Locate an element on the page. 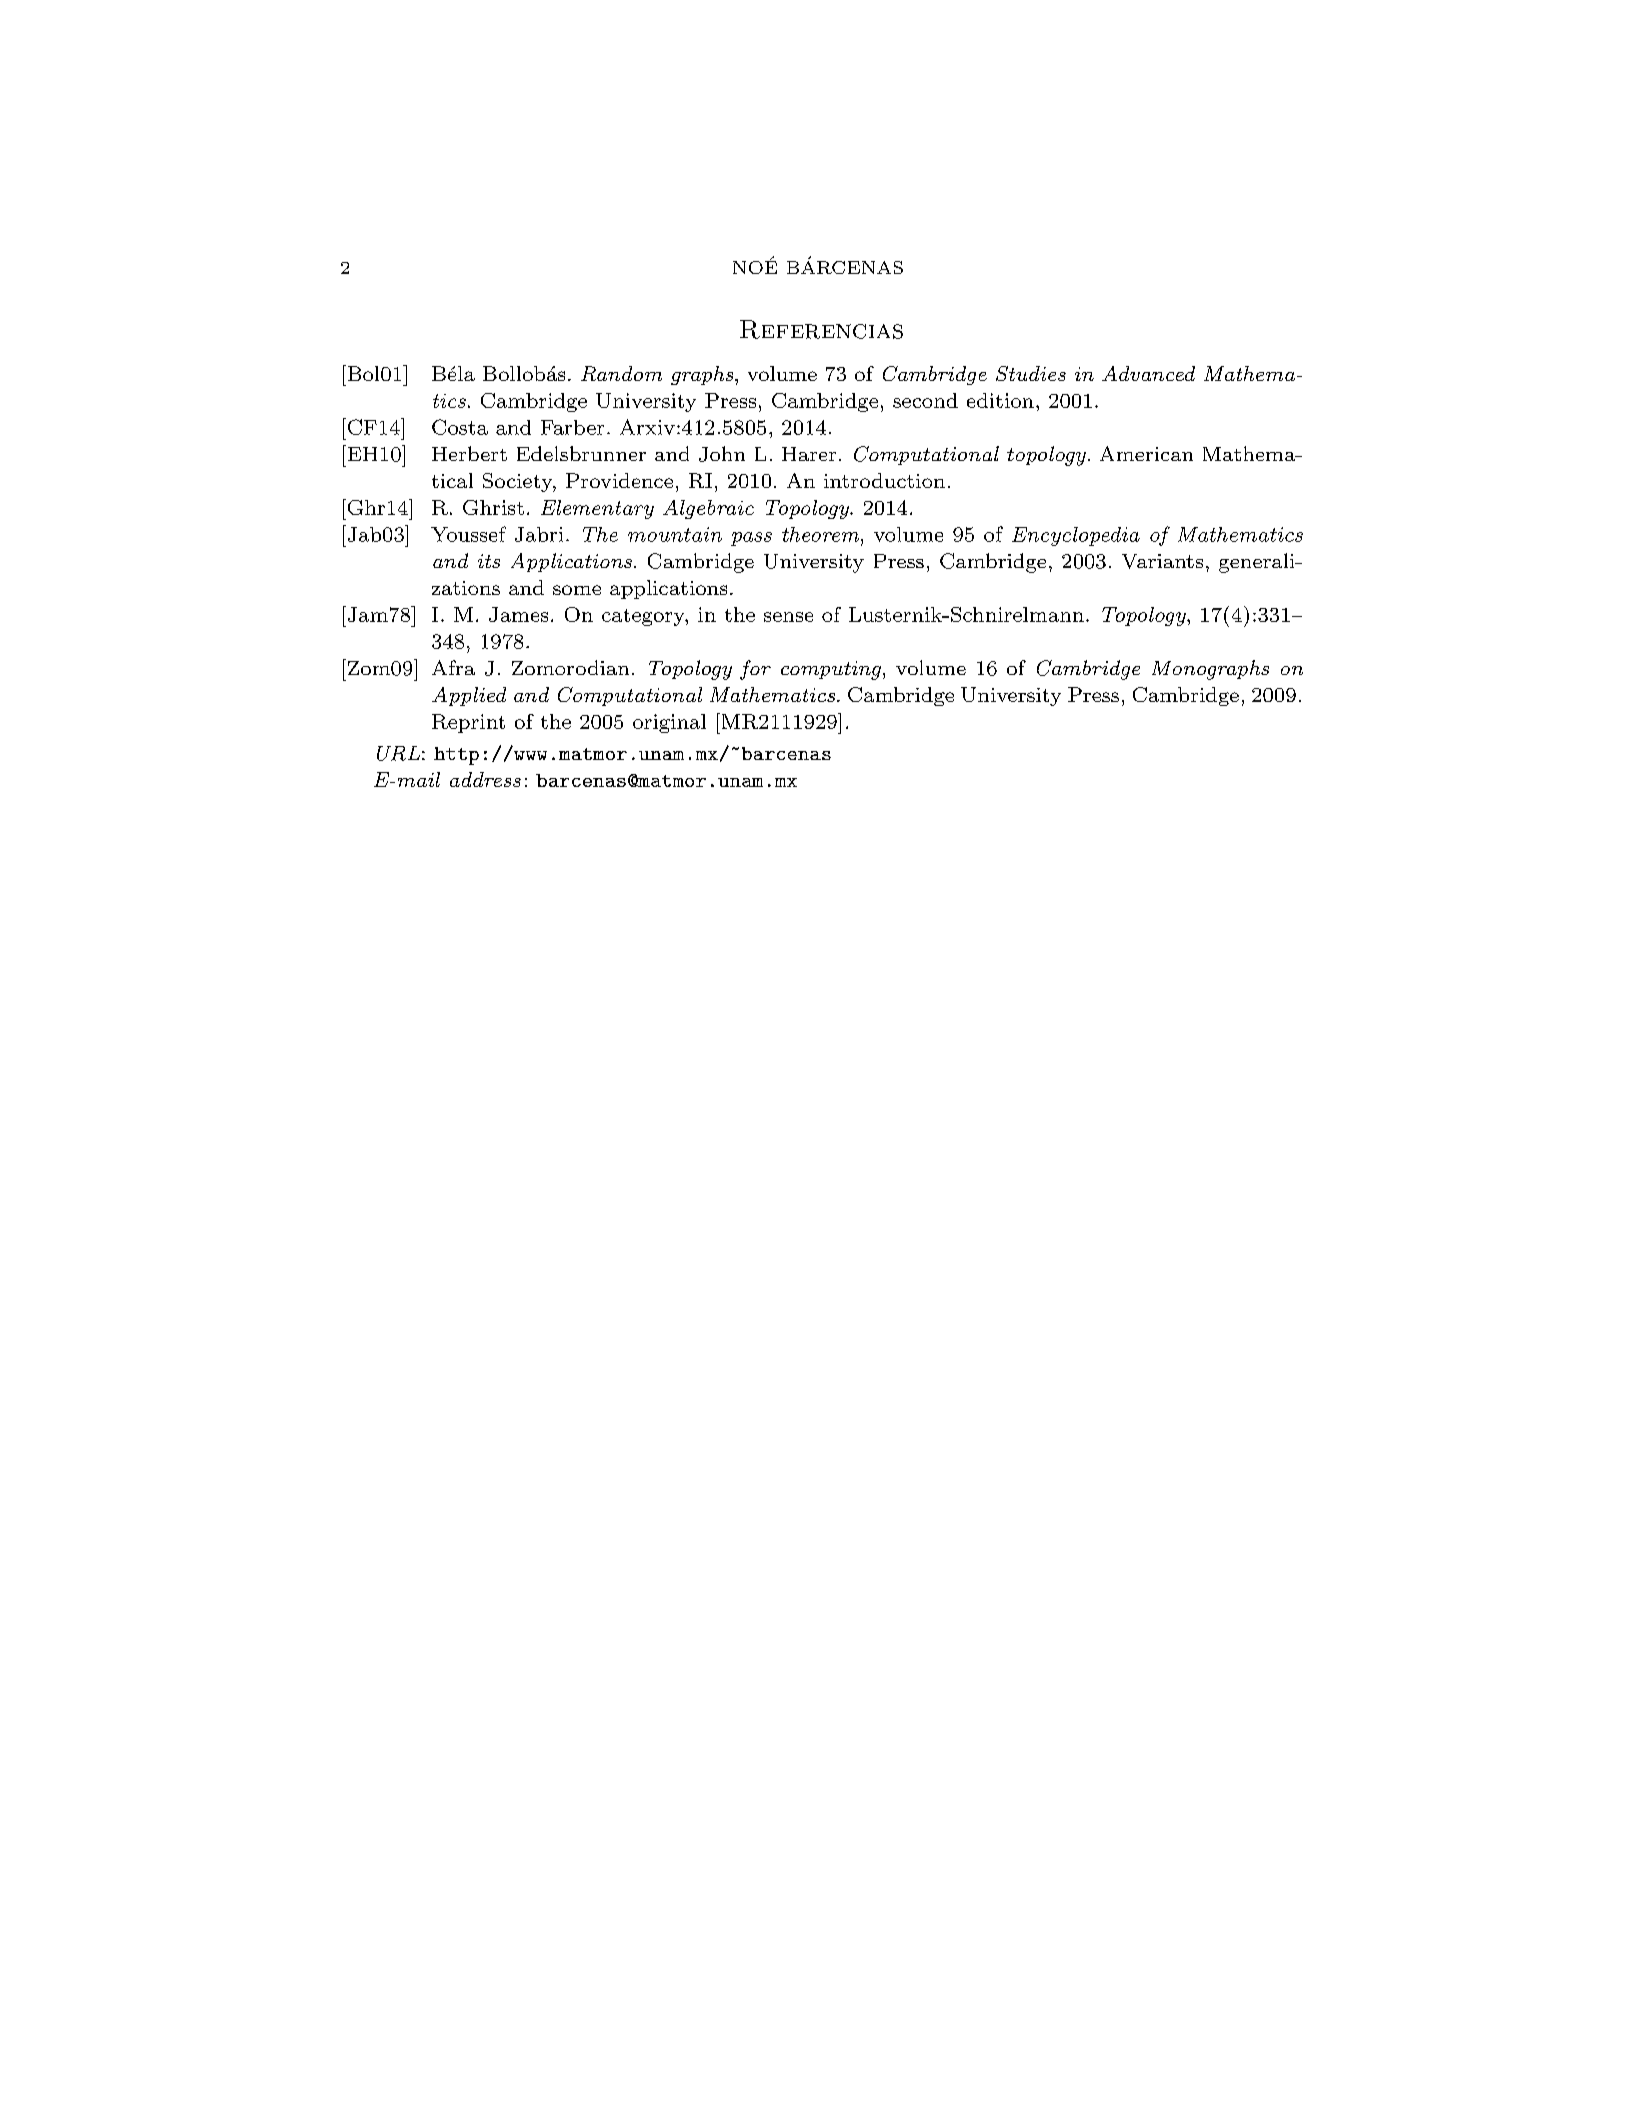 The height and width of the page is (2126, 1643). edition is located at coordinates (1000, 400).
